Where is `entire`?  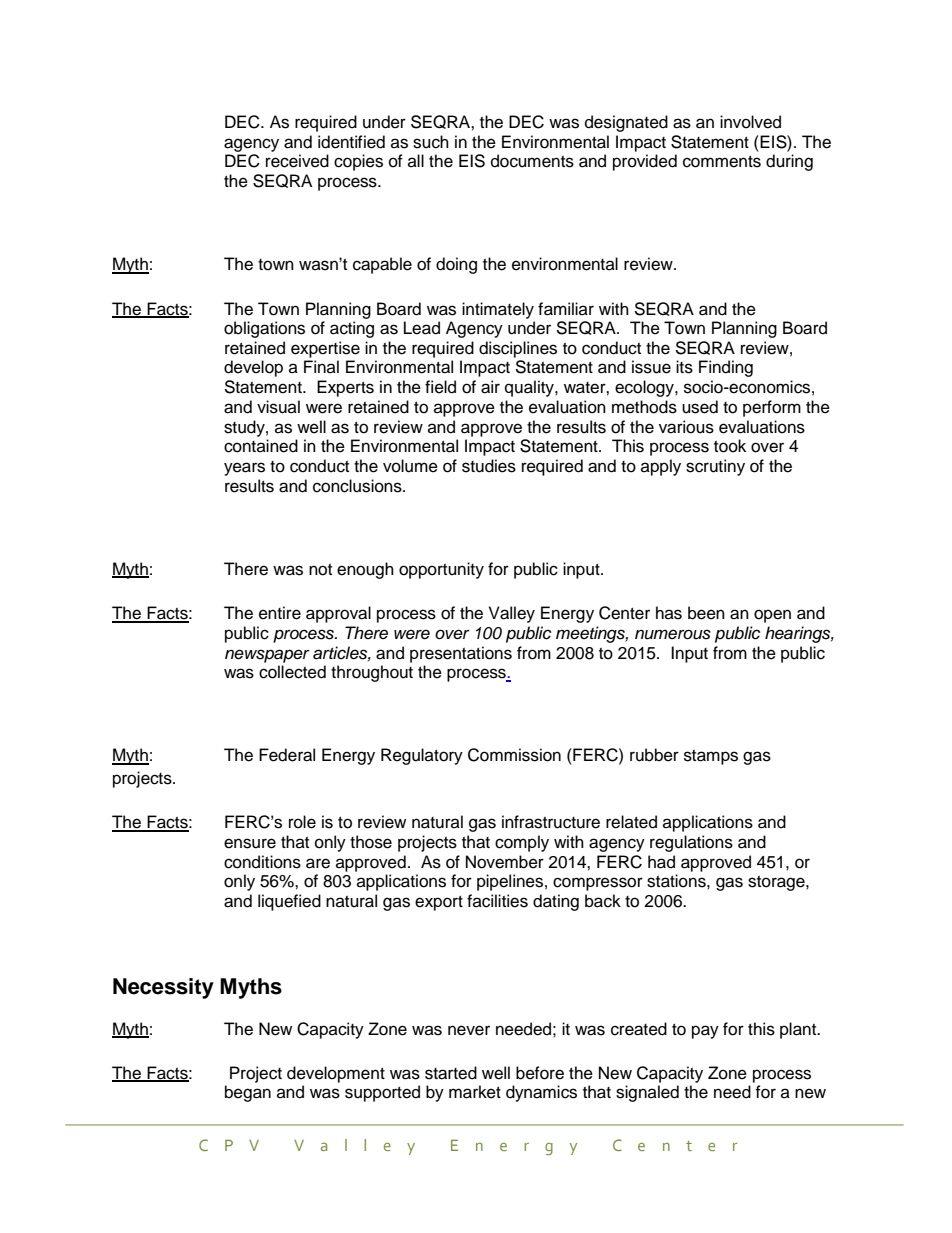 entire is located at coordinates (280, 613).
